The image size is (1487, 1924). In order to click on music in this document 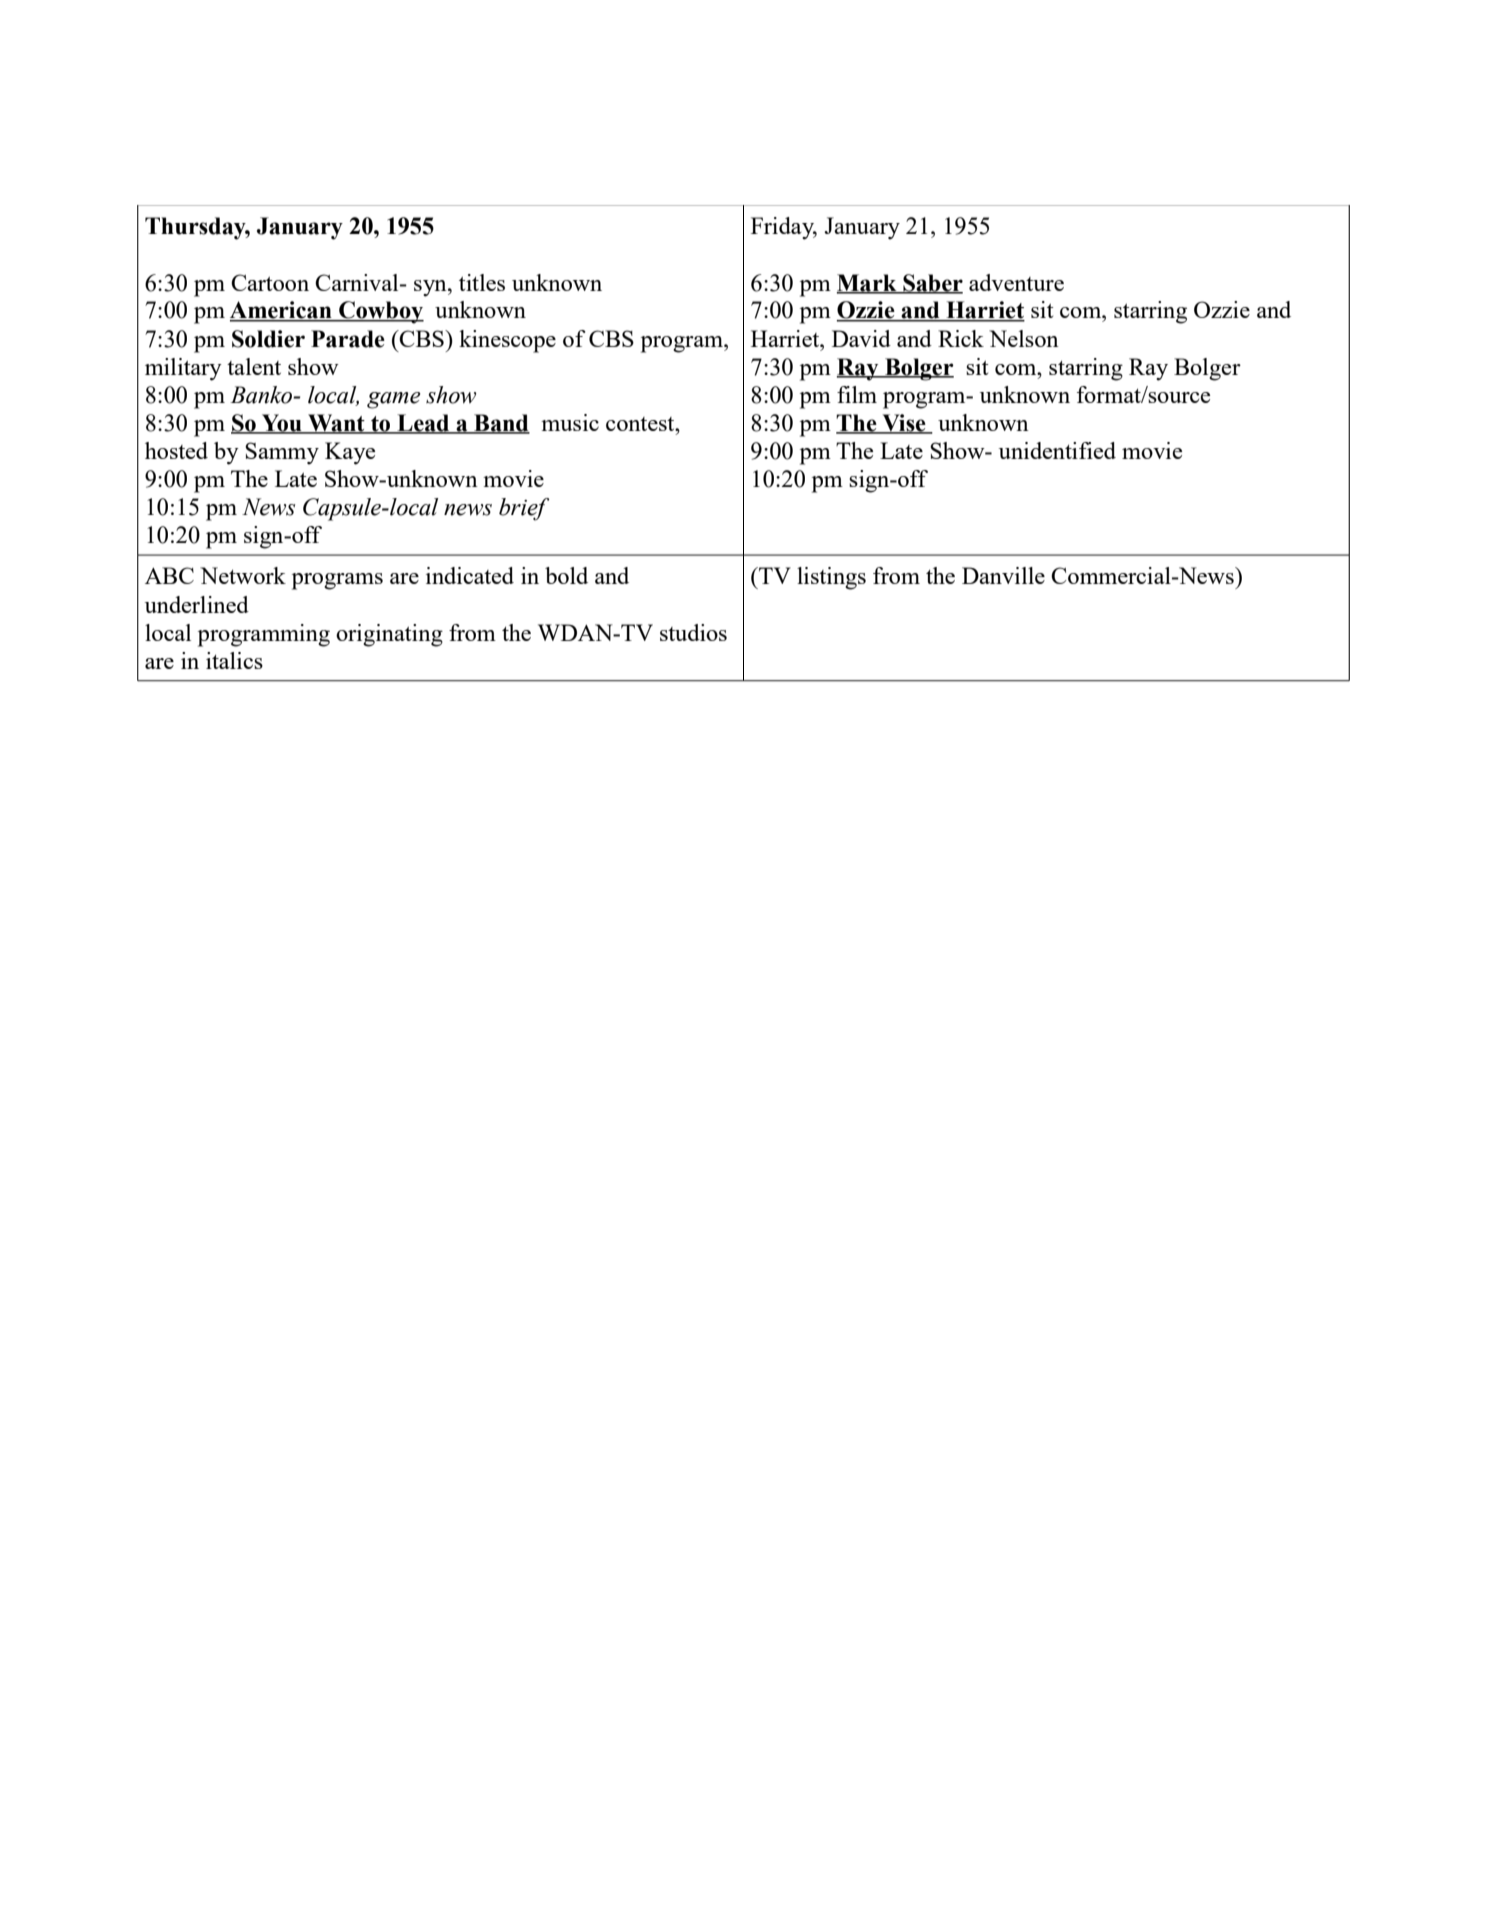, I will do `click(570, 422)`.
